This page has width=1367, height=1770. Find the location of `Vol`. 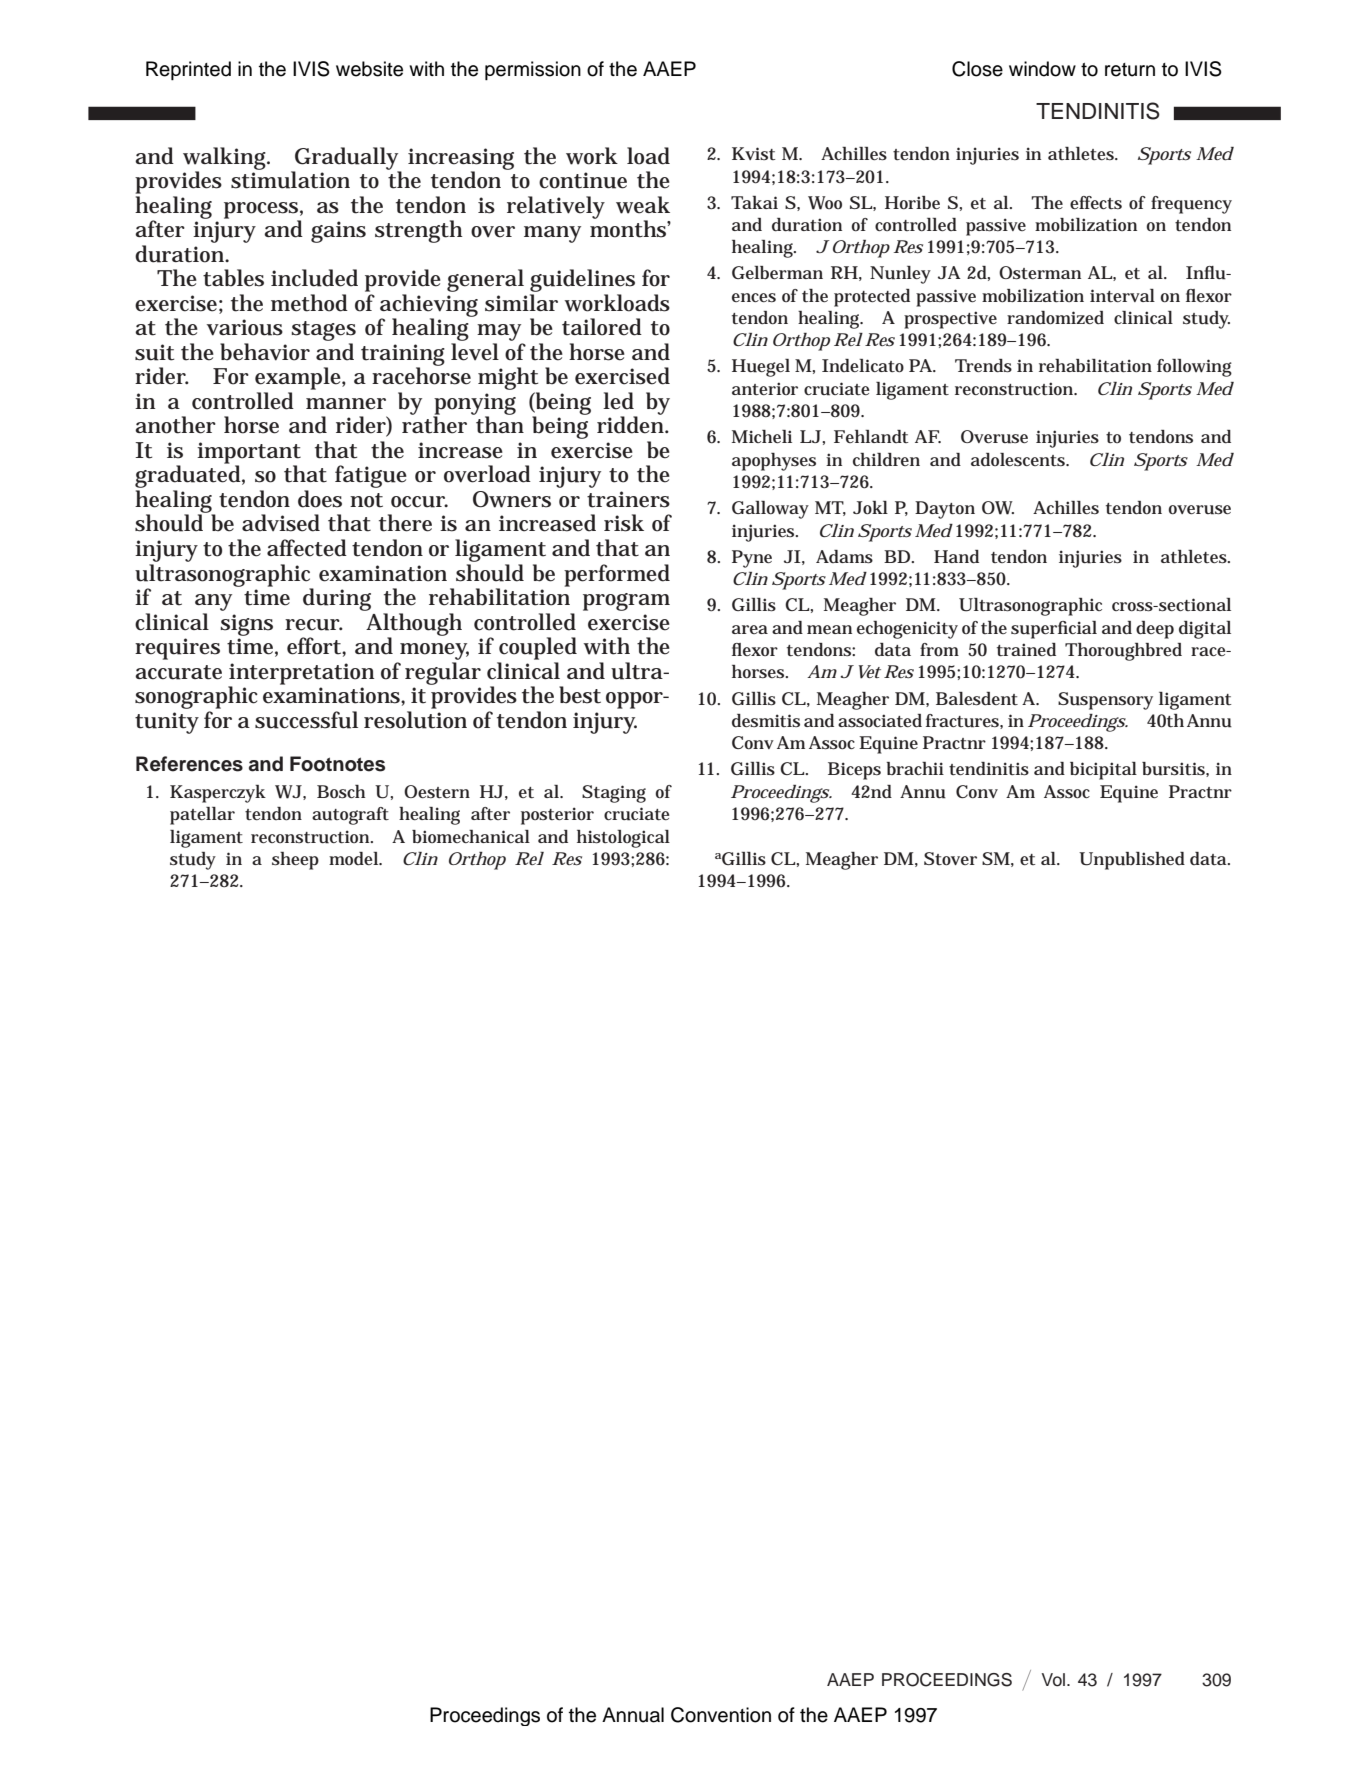

Vol is located at coordinates (1055, 1680).
